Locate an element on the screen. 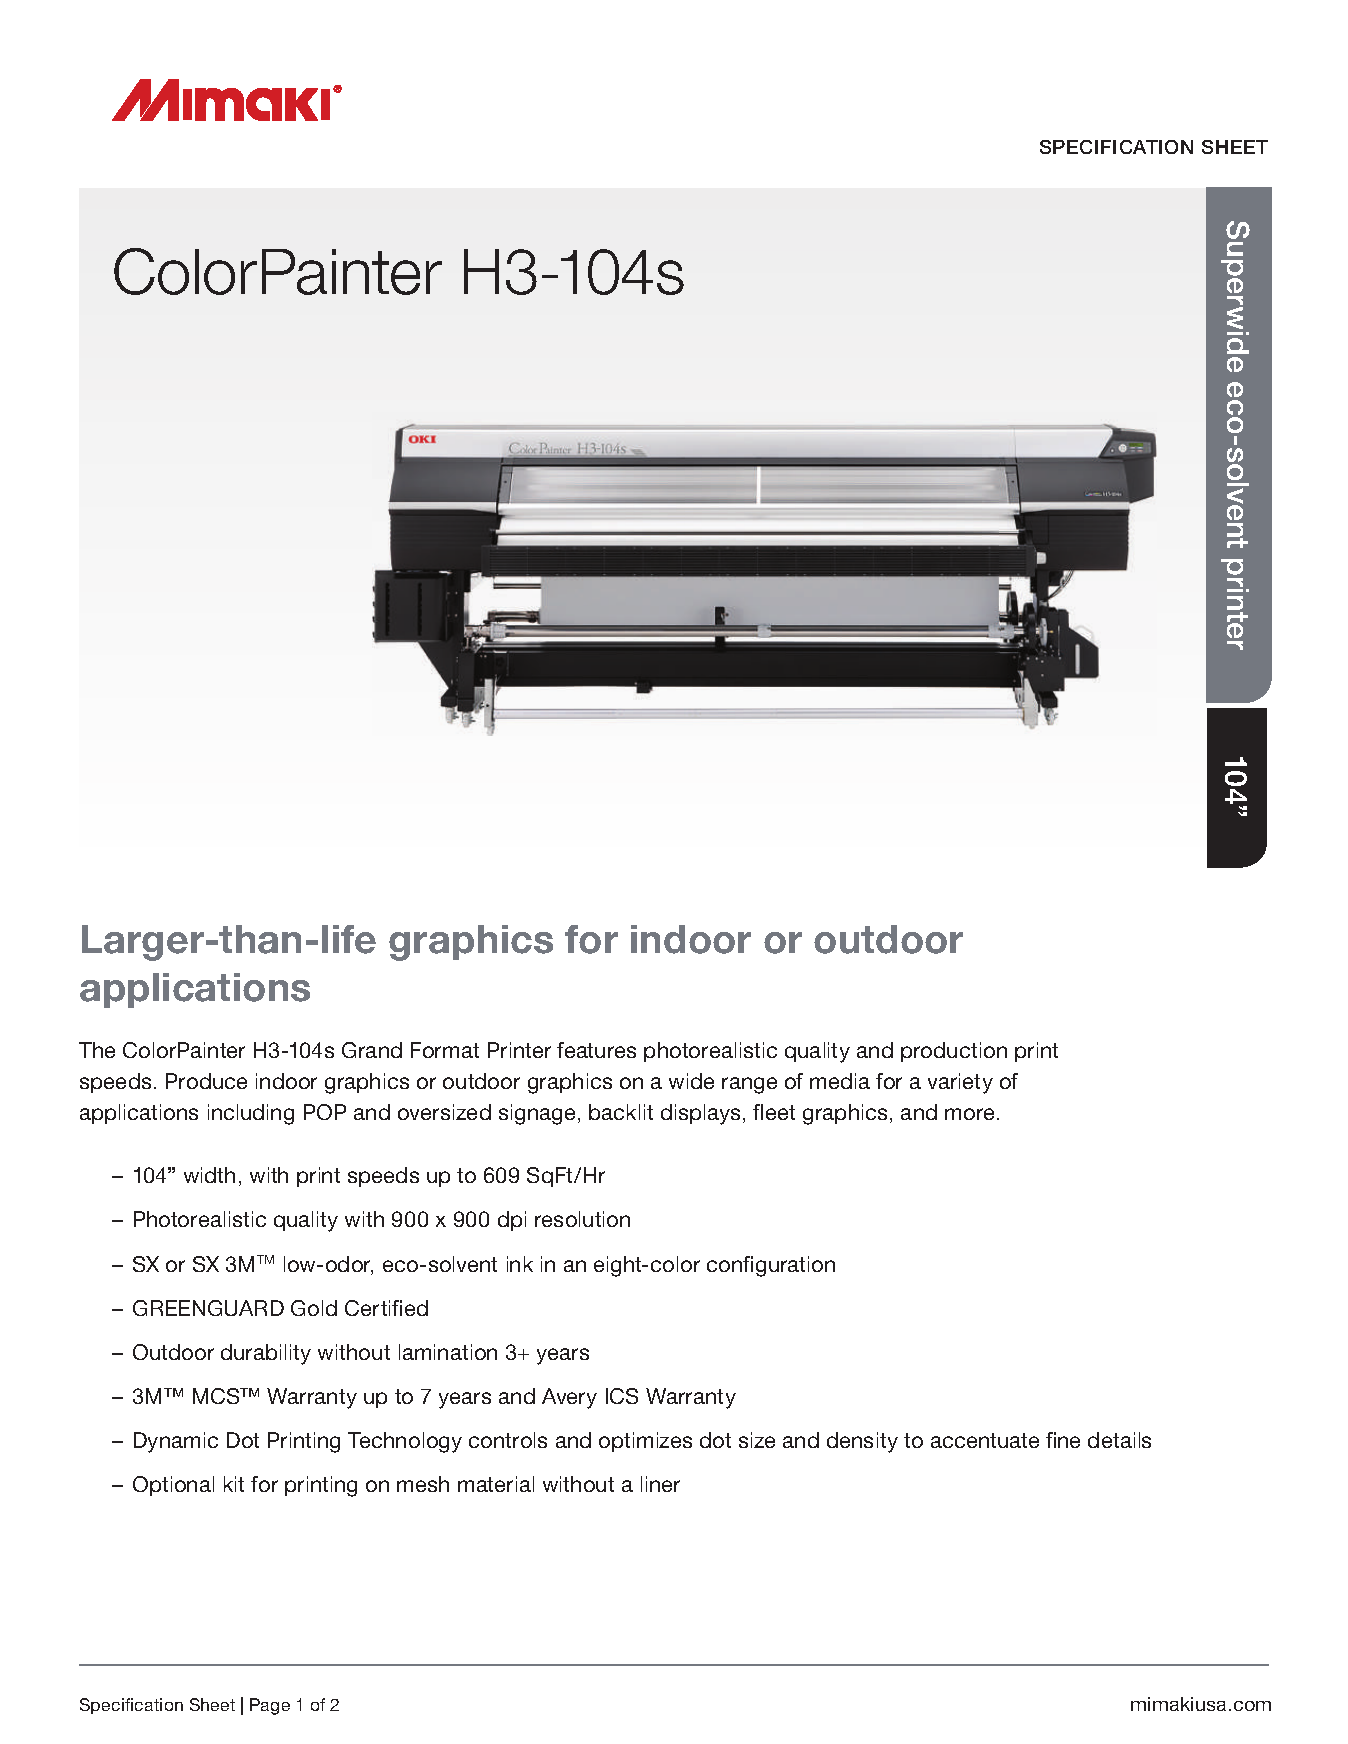 This screenshot has width=1348, height=1744. resolution is located at coordinates (582, 1219).
